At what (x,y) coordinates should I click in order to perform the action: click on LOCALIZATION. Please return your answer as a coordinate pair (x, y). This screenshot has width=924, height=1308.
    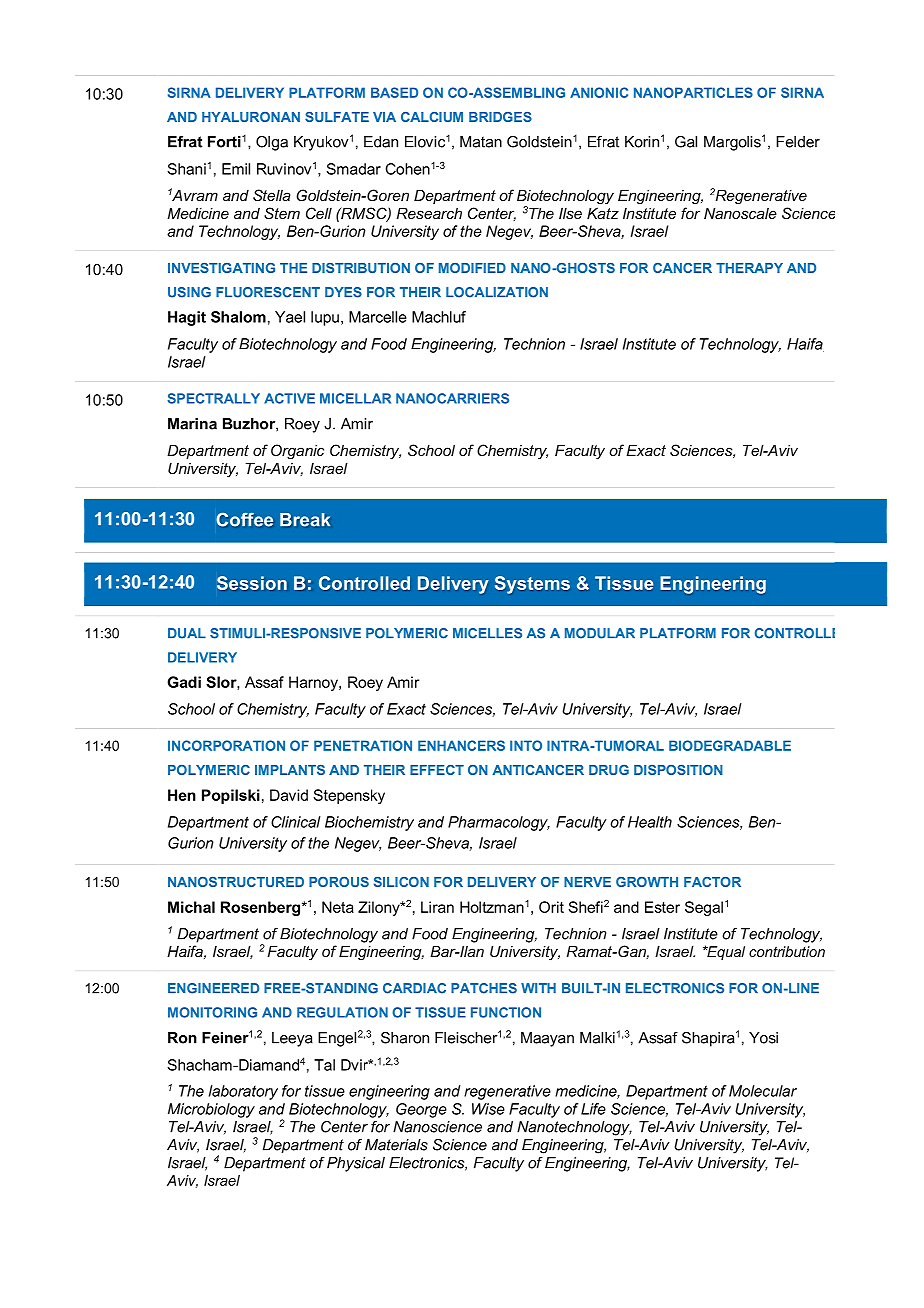
    Looking at the image, I should click on (497, 292).
